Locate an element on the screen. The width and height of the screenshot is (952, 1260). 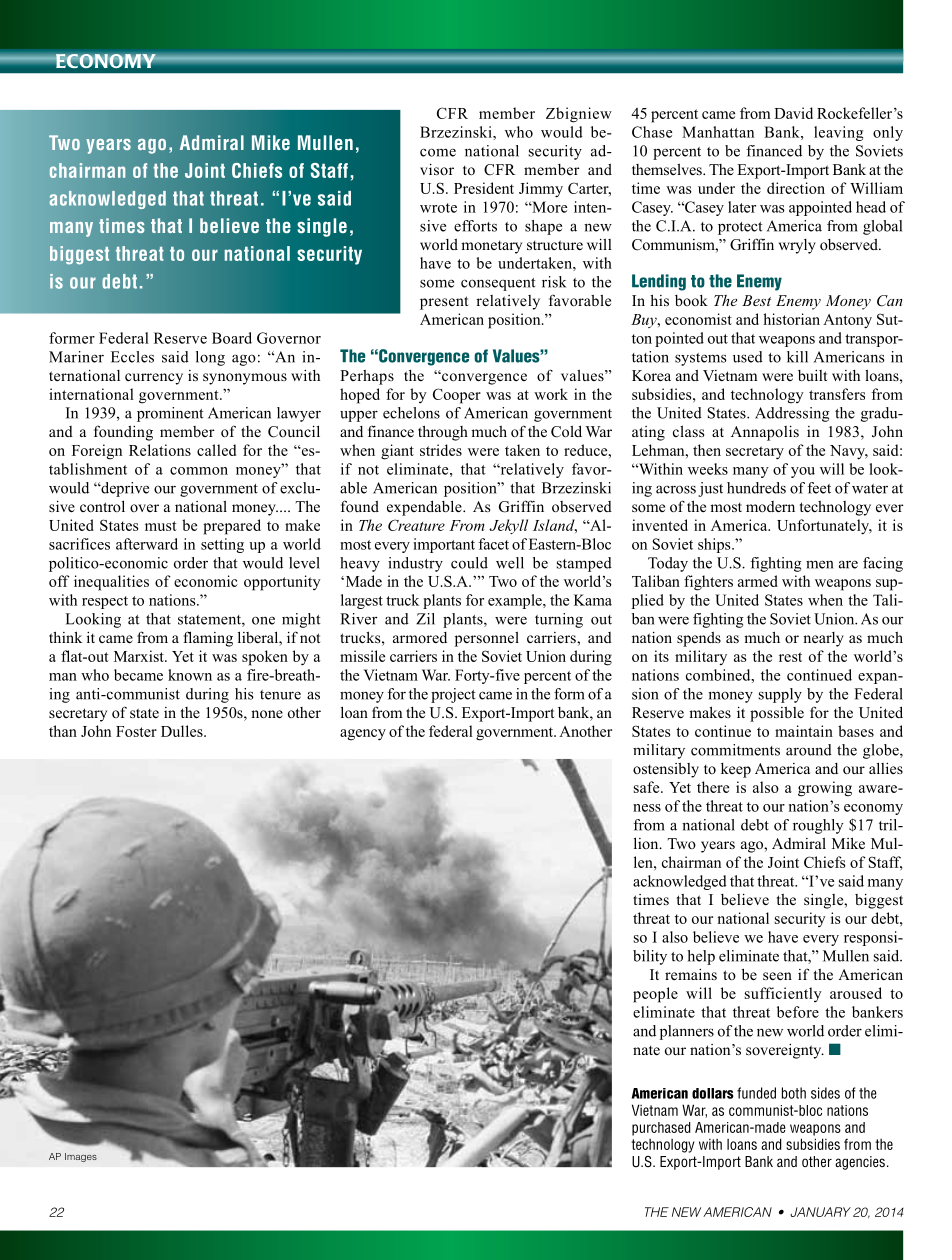
David is located at coordinates (793, 113).
